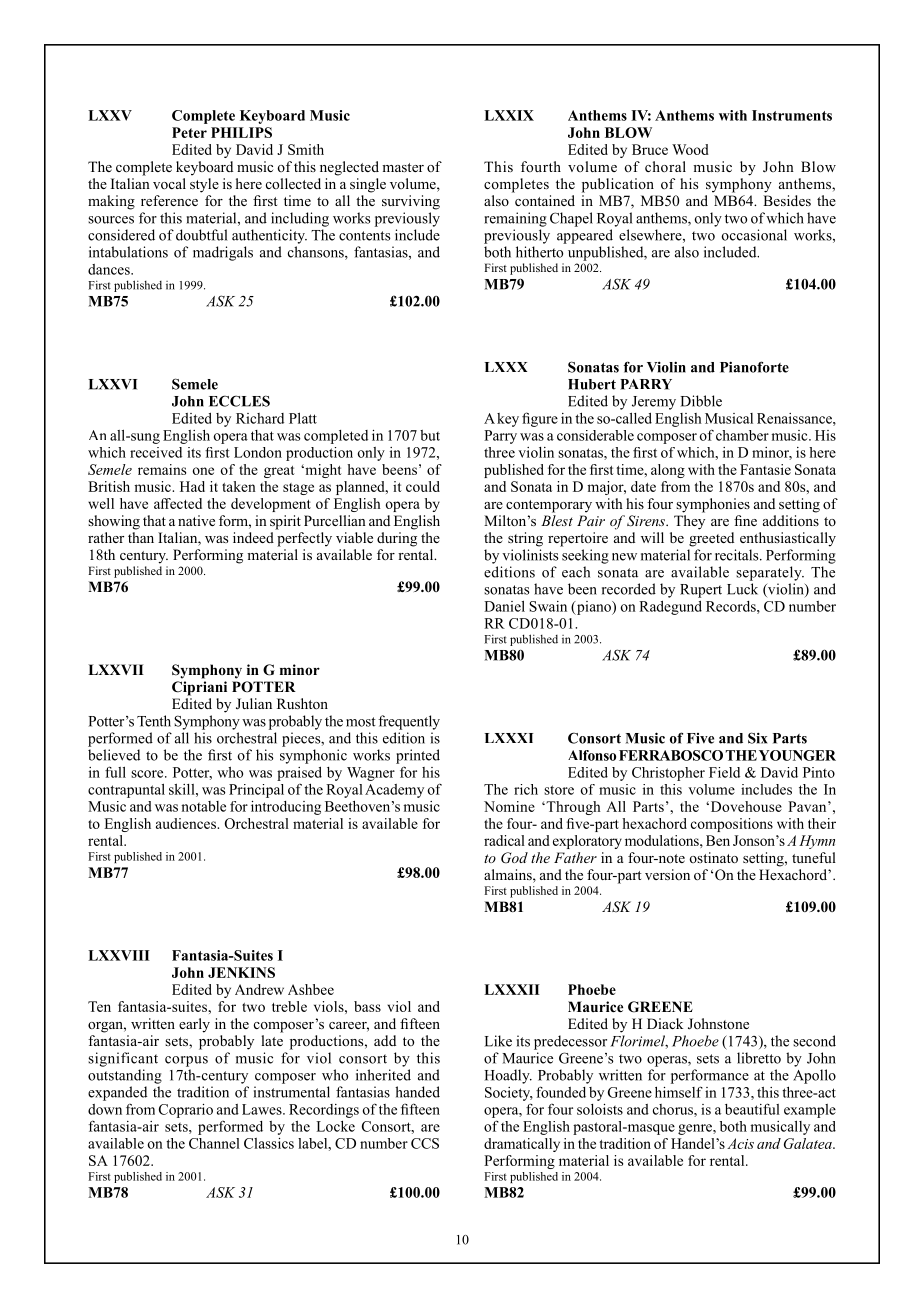  What do you see at coordinates (757, 738) in the page?
I see `Six` at bounding box center [757, 738].
